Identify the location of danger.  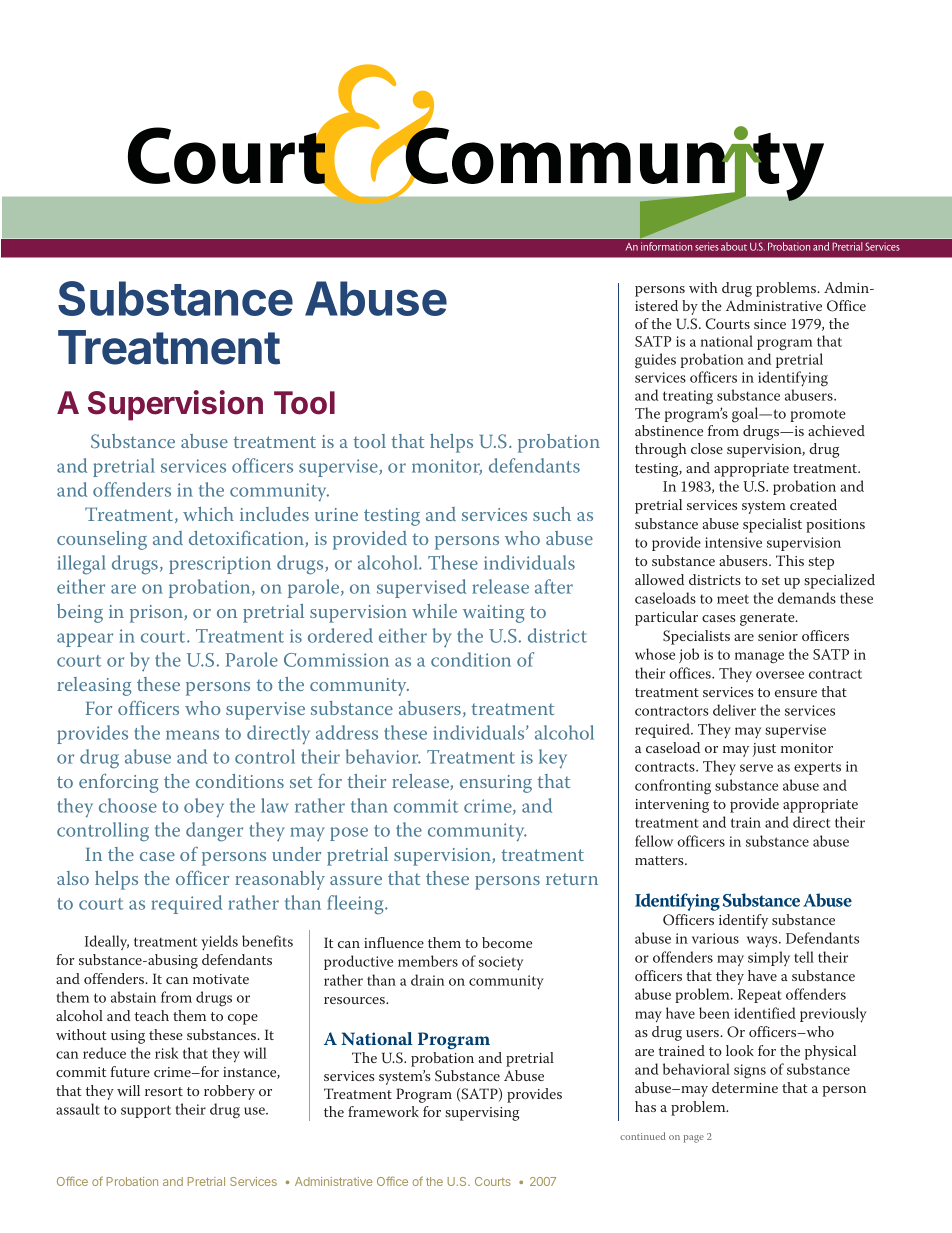
(214, 832).
